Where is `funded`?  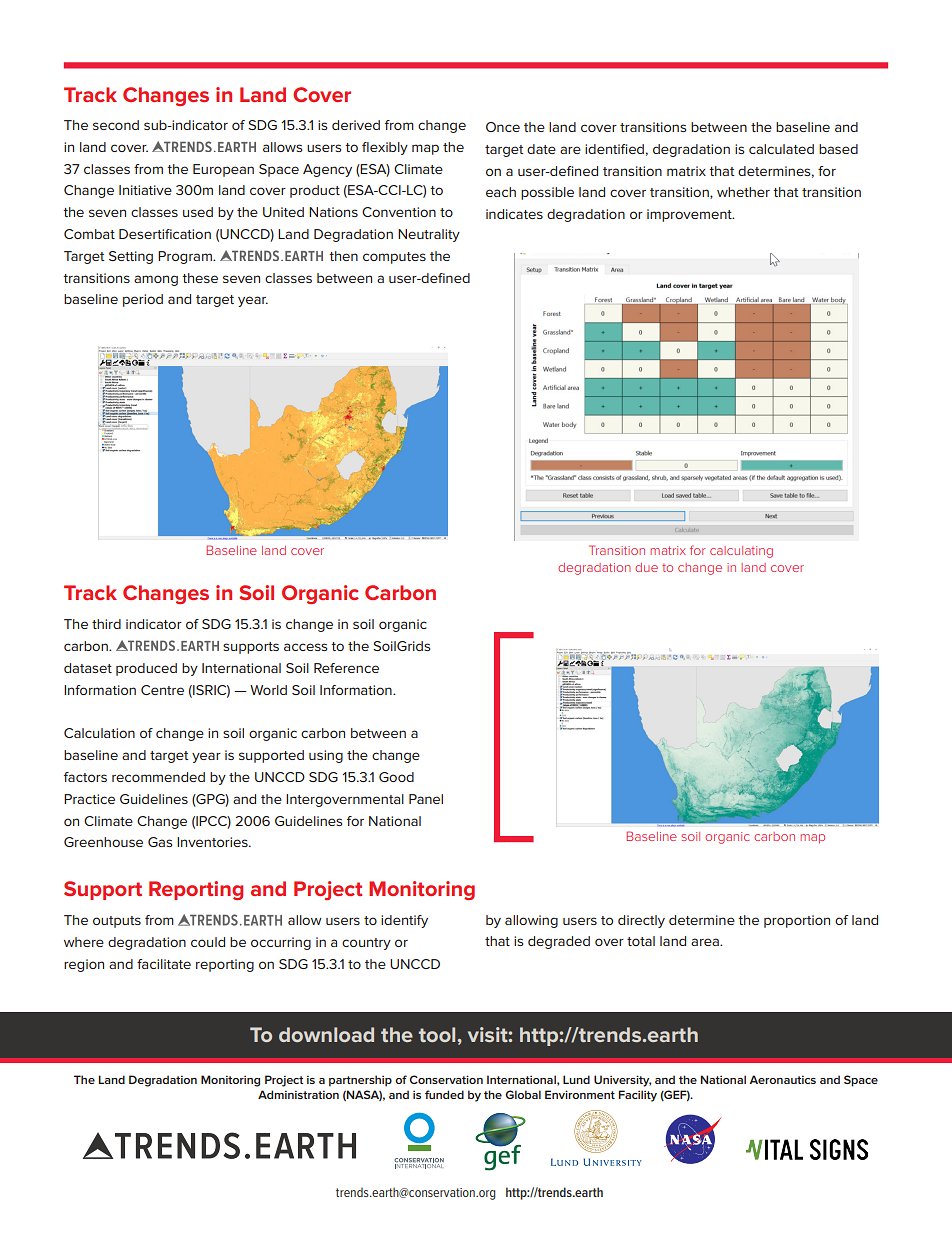
funded is located at coordinates (444, 1094).
